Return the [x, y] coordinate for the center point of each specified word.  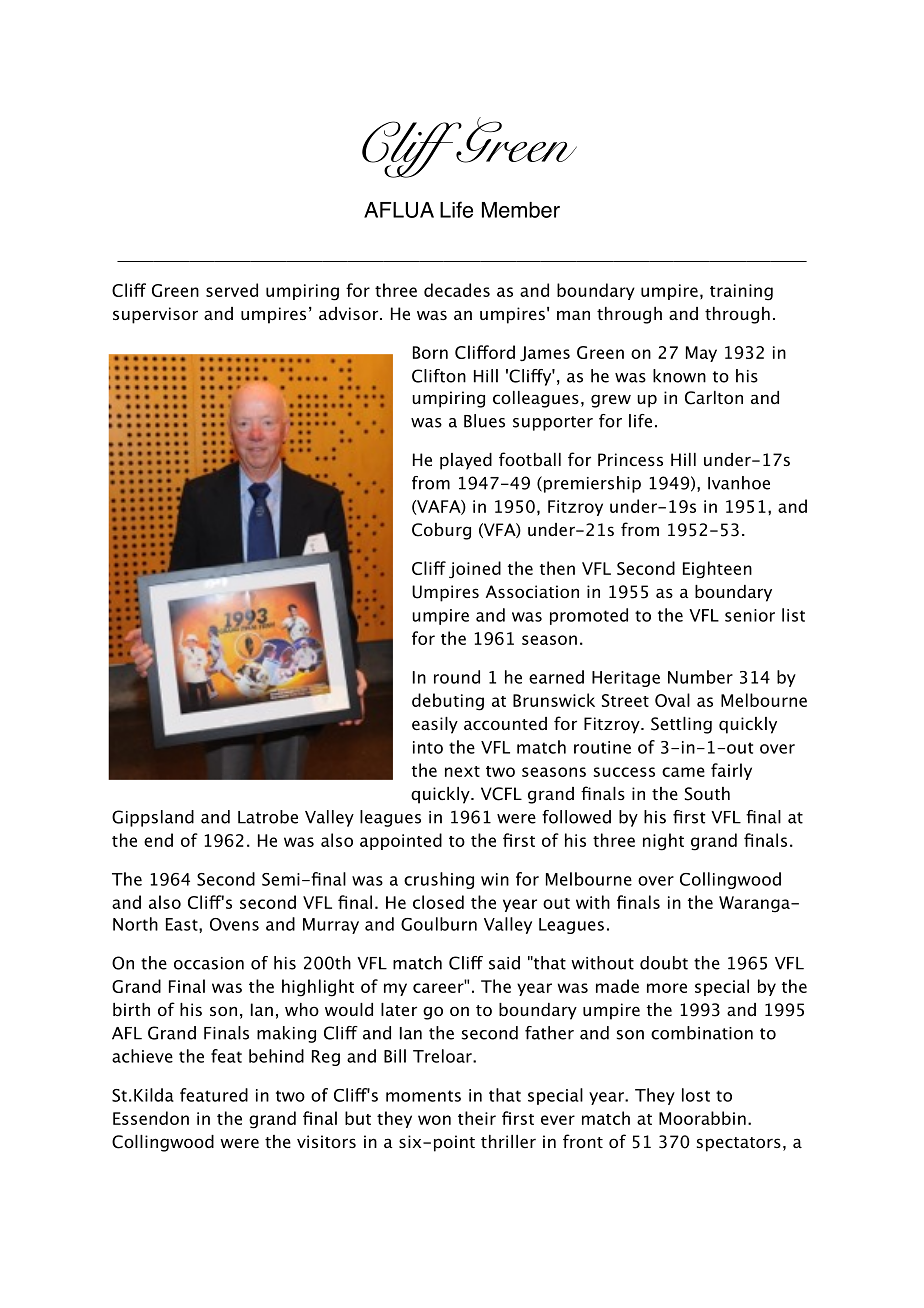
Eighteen [717, 570]
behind [276, 1056]
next [462, 771]
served [232, 290]
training [741, 292]
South [707, 794]
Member [521, 210]
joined [475, 569]
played [466, 461]
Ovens [234, 924]
